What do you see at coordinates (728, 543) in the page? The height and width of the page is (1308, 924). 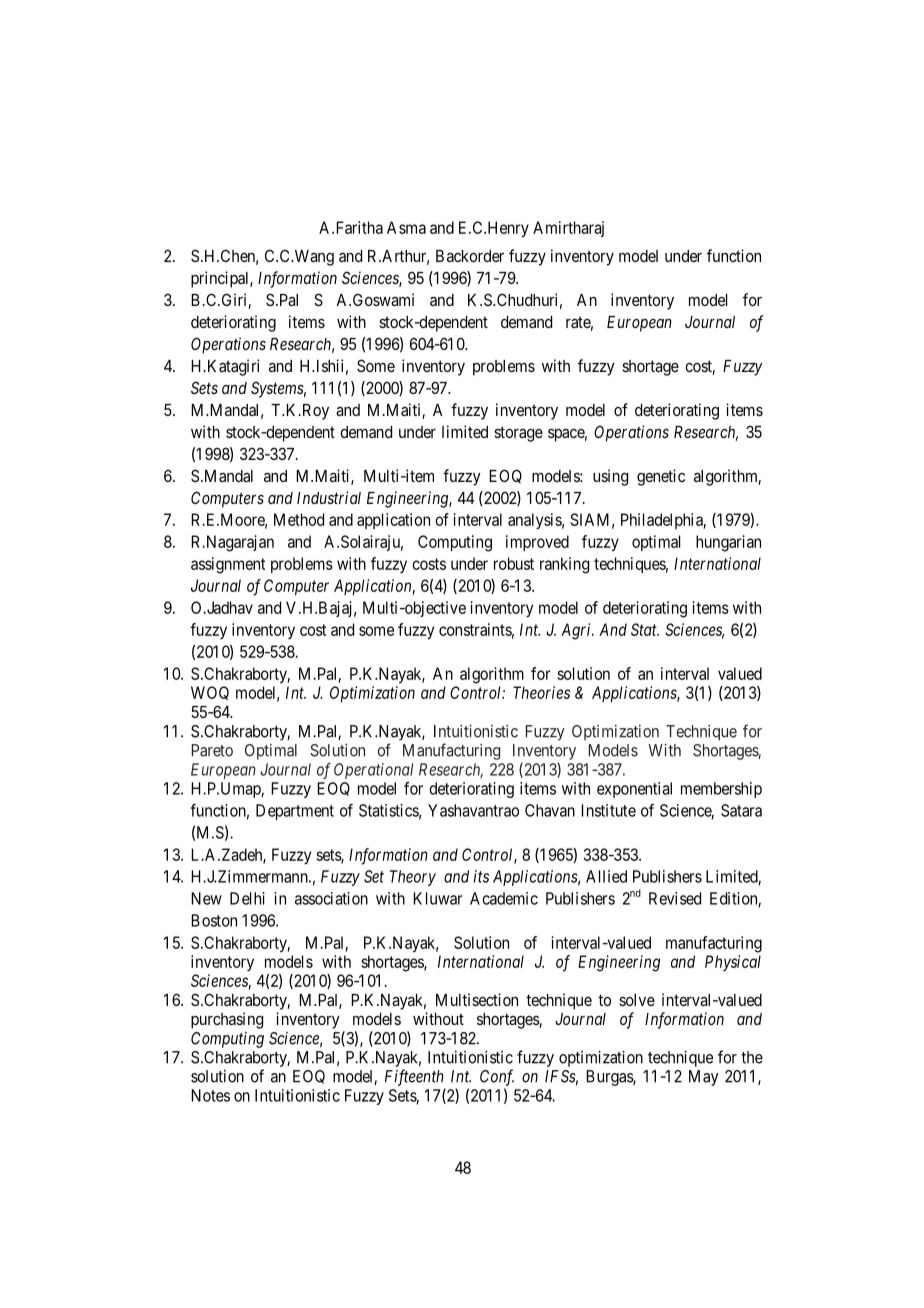 I see `hungarian` at bounding box center [728, 543].
